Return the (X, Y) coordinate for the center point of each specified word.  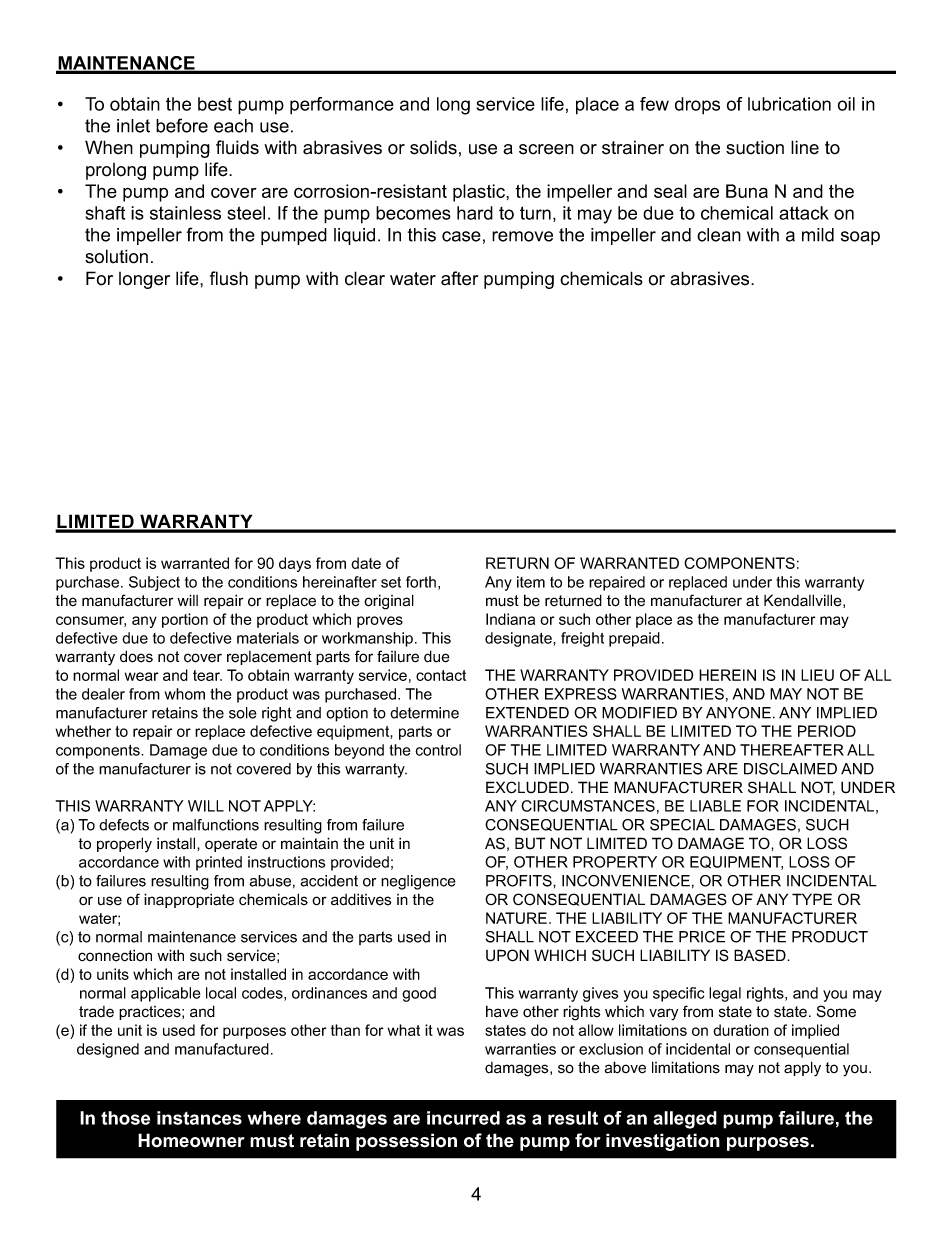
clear (365, 278)
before (182, 125)
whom (185, 694)
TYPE (812, 899)
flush (229, 278)
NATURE (516, 918)
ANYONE (738, 713)
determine (424, 713)
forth (421, 582)
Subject (154, 583)
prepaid (634, 639)
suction (755, 147)
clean (719, 235)
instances (199, 1118)
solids (433, 147)
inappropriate (189, 900)
